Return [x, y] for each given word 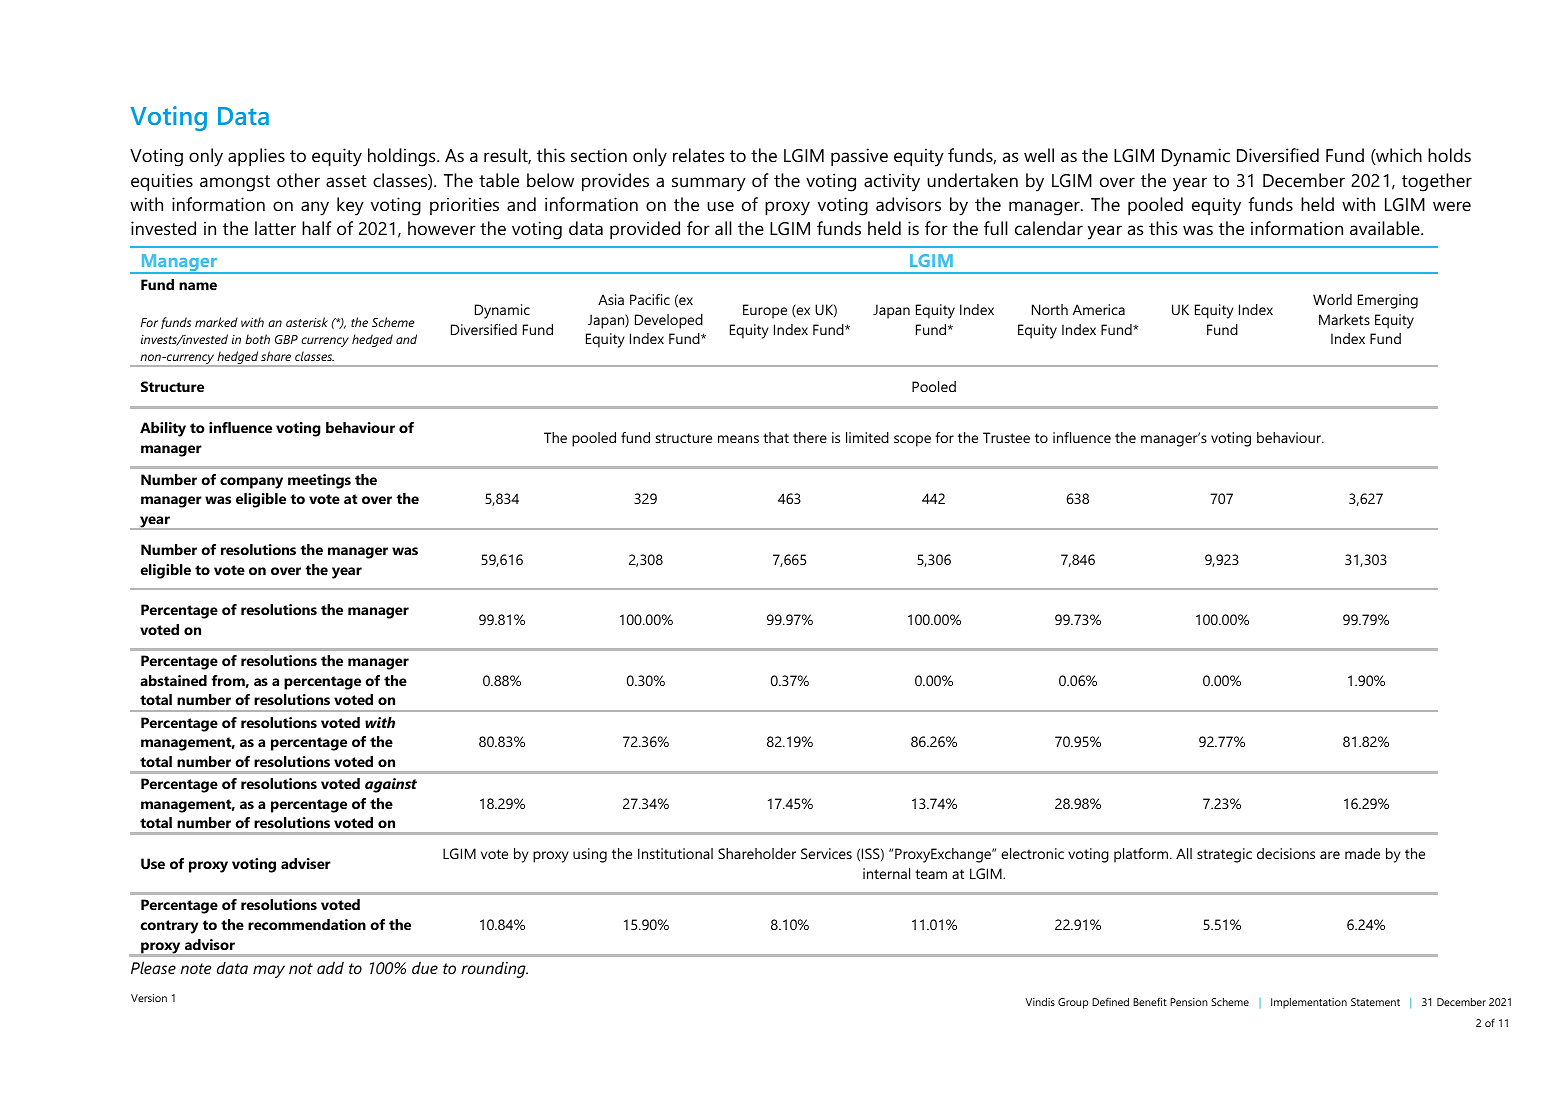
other [298, 180]
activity [892, 182]
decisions [1286, 853]
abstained [173, 680]
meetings [319, 481]
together [1437, 182]
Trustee [1006, 437]
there [810, 437]
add [330, 968]
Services [826, 853]
